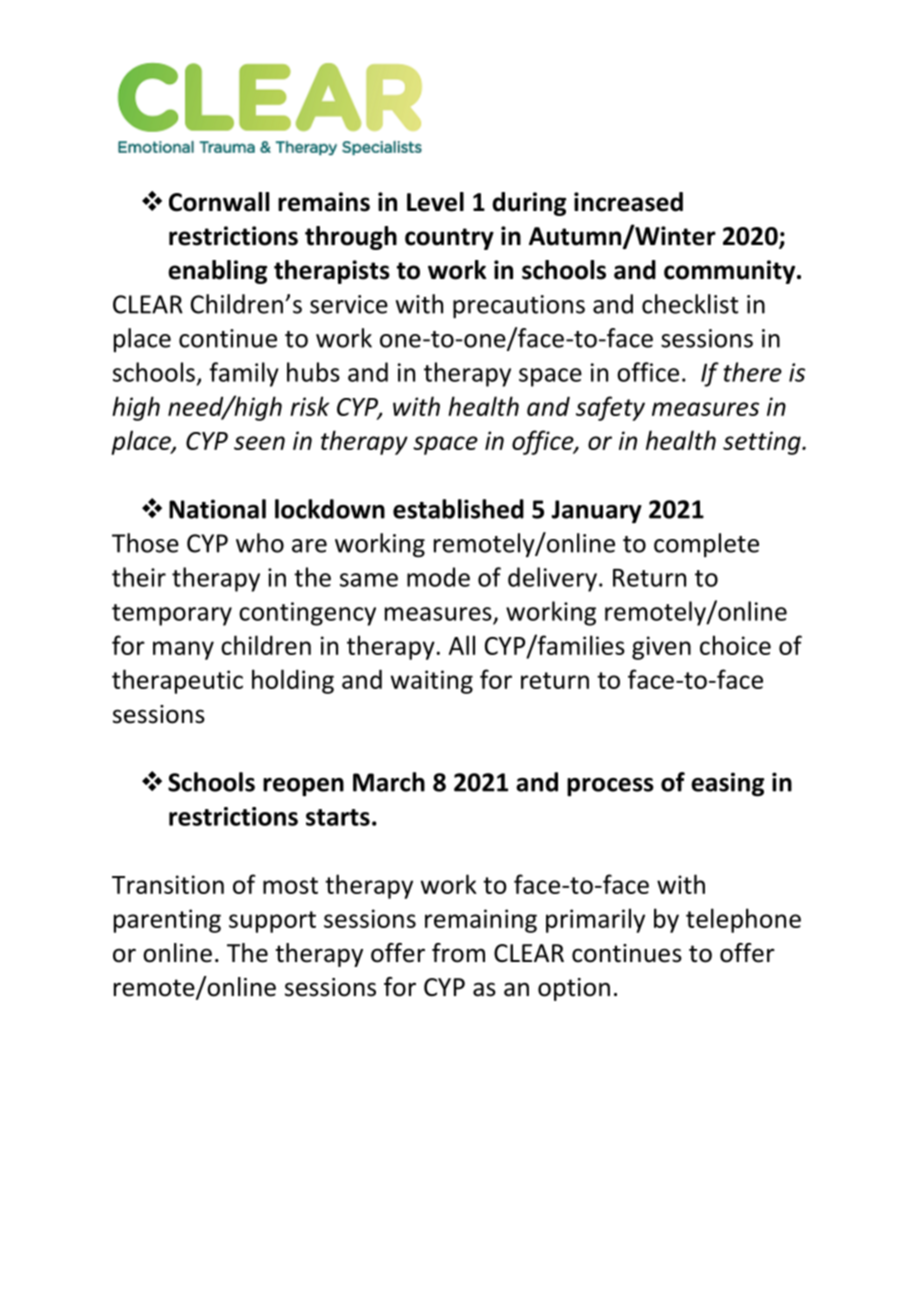  What do you see at coordinates (389, 782) in the screenshot?
I see `March` at bounding box center [389, 782].
